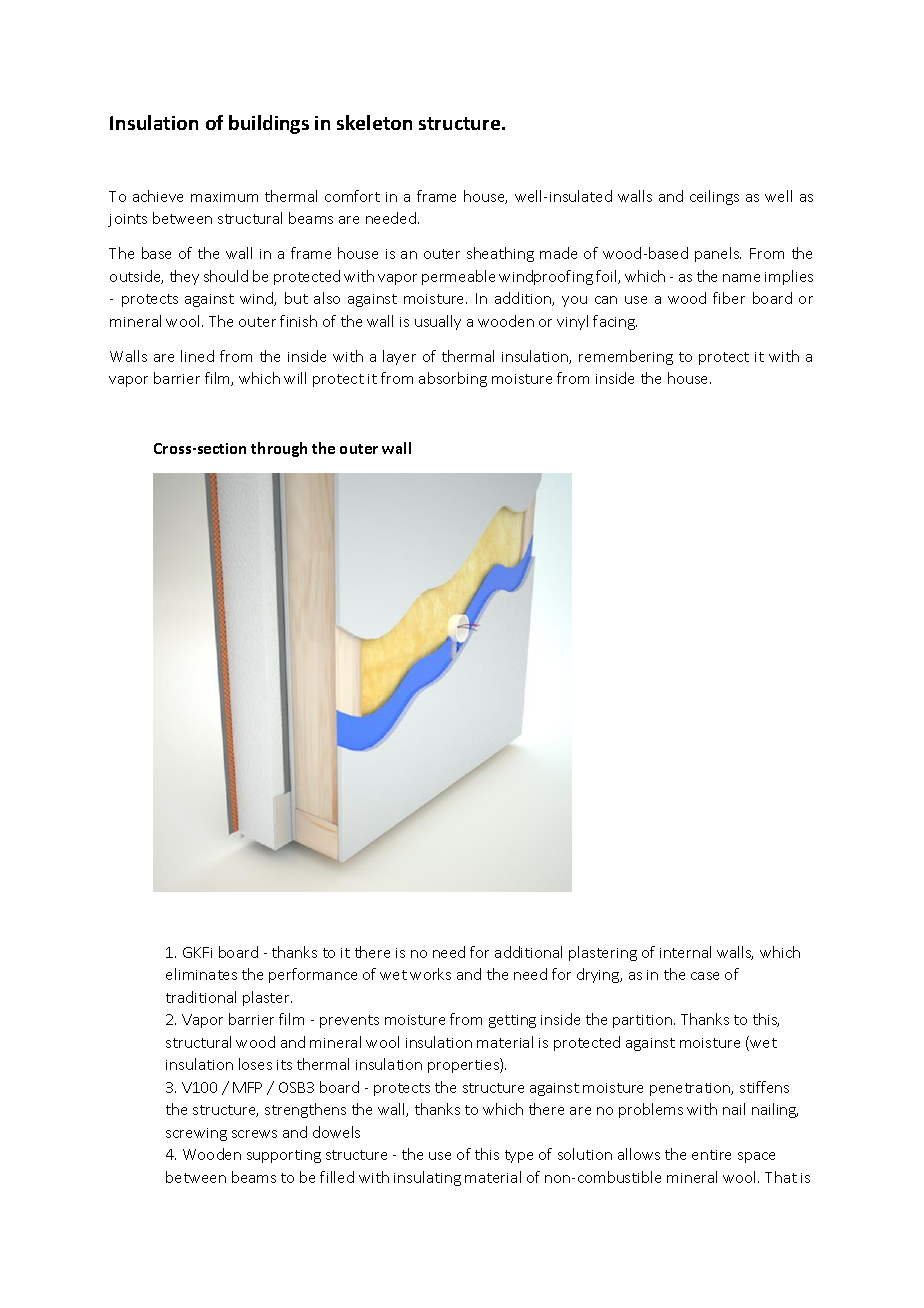 This image has height=1308, width=924. Describe the element at coordinates (196, 1134) in the image. I see `screwing` at that location.
